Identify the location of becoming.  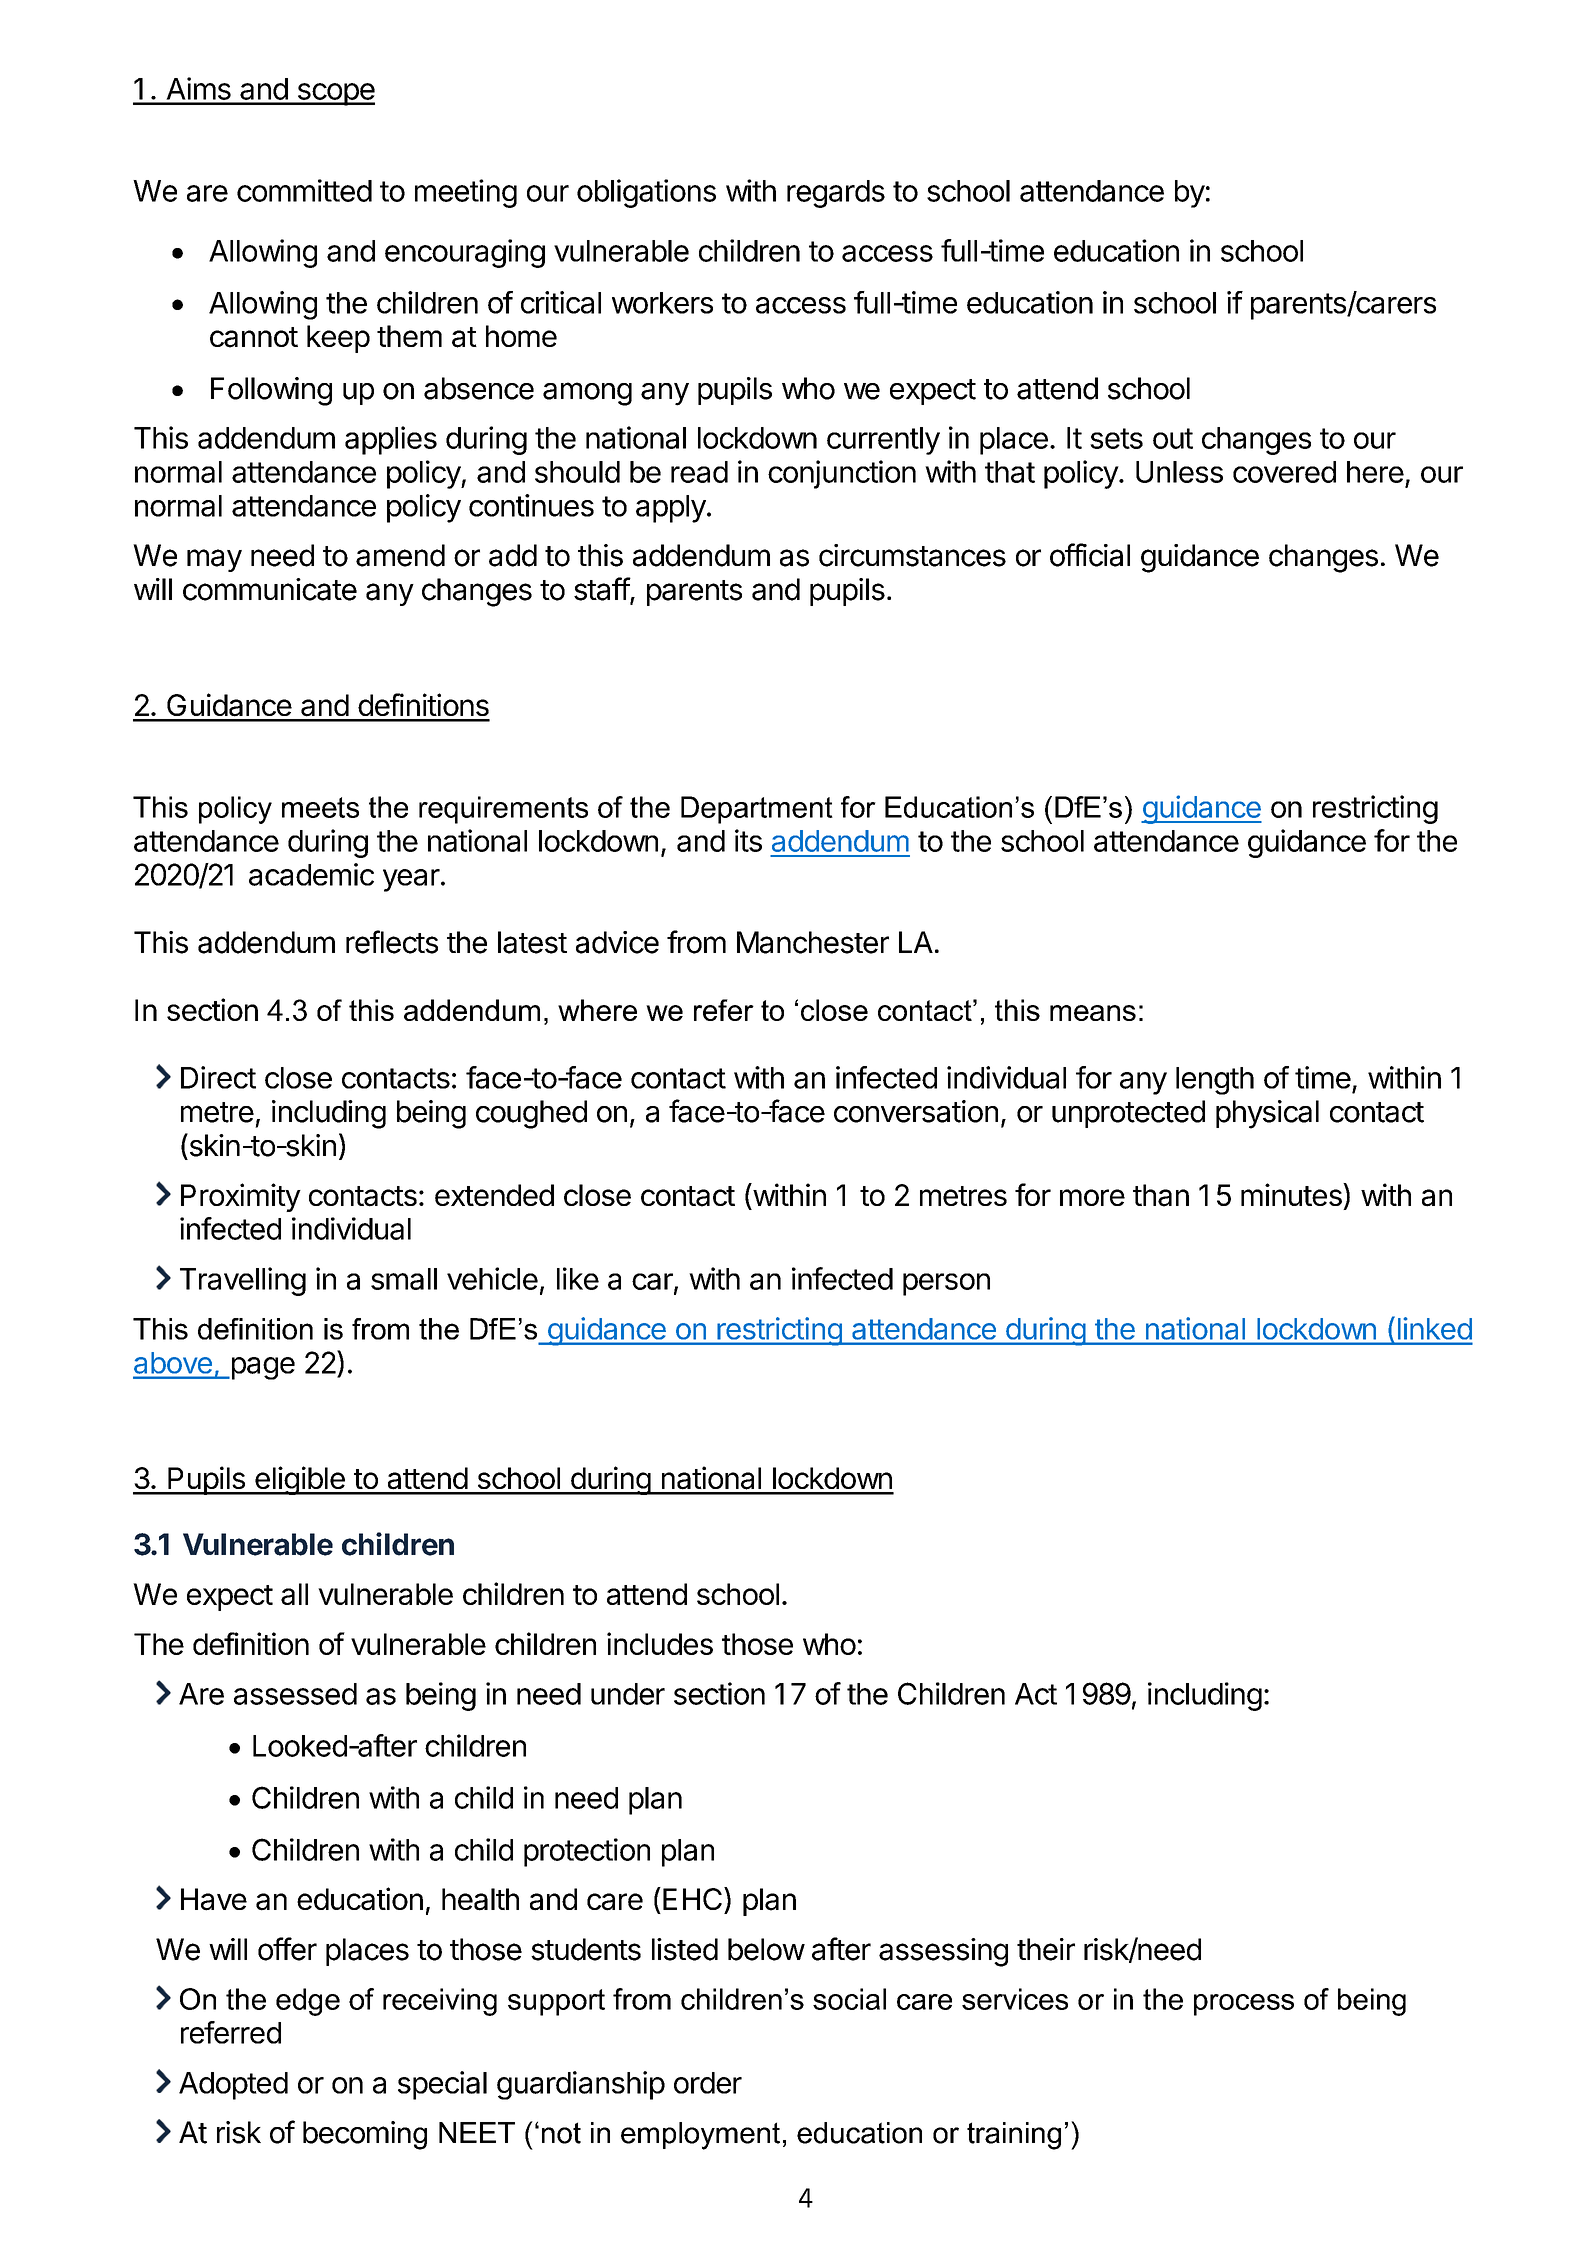
(365, 2135).
